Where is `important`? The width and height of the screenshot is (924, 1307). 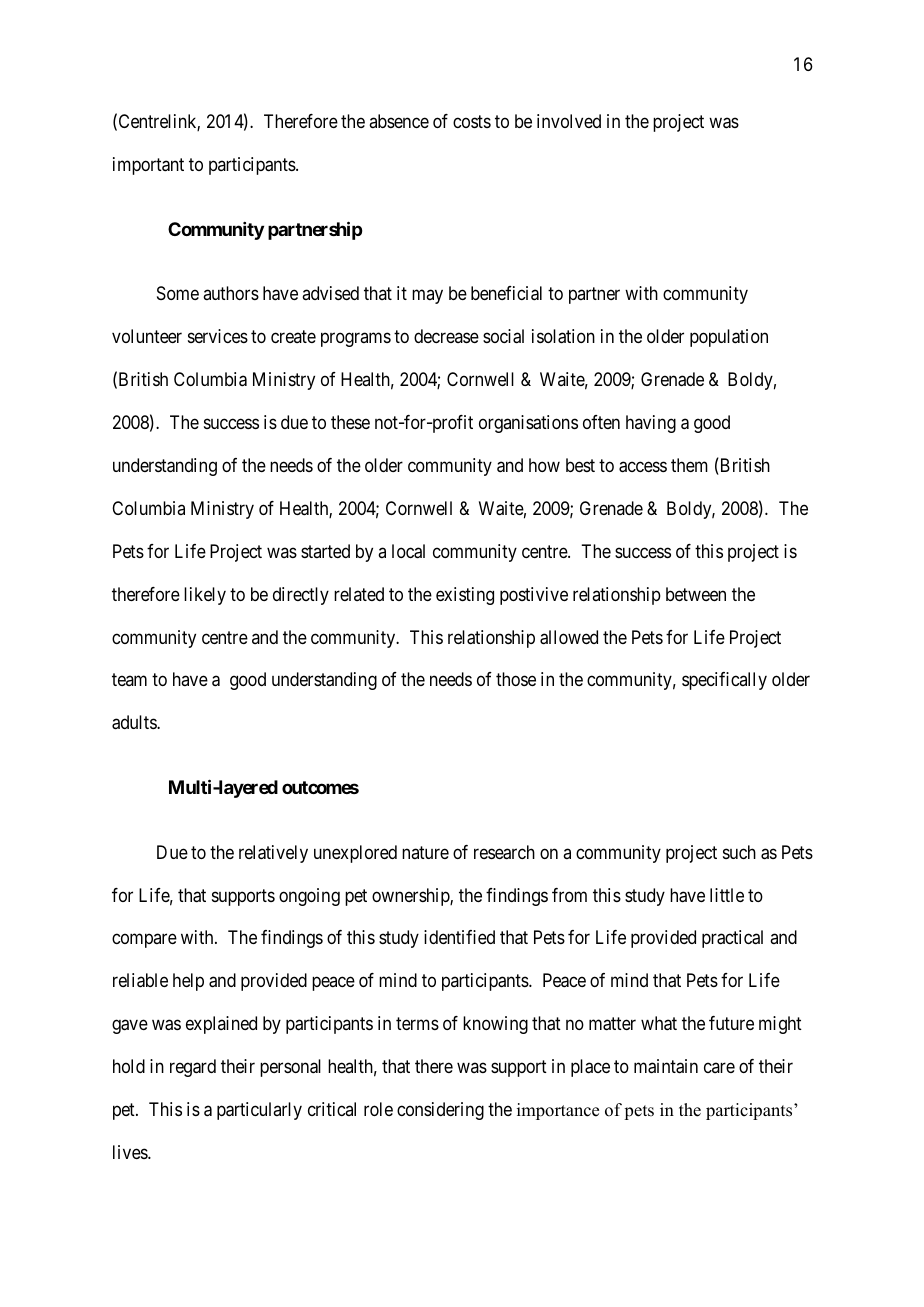
important is located at coordinates (148, 166).
